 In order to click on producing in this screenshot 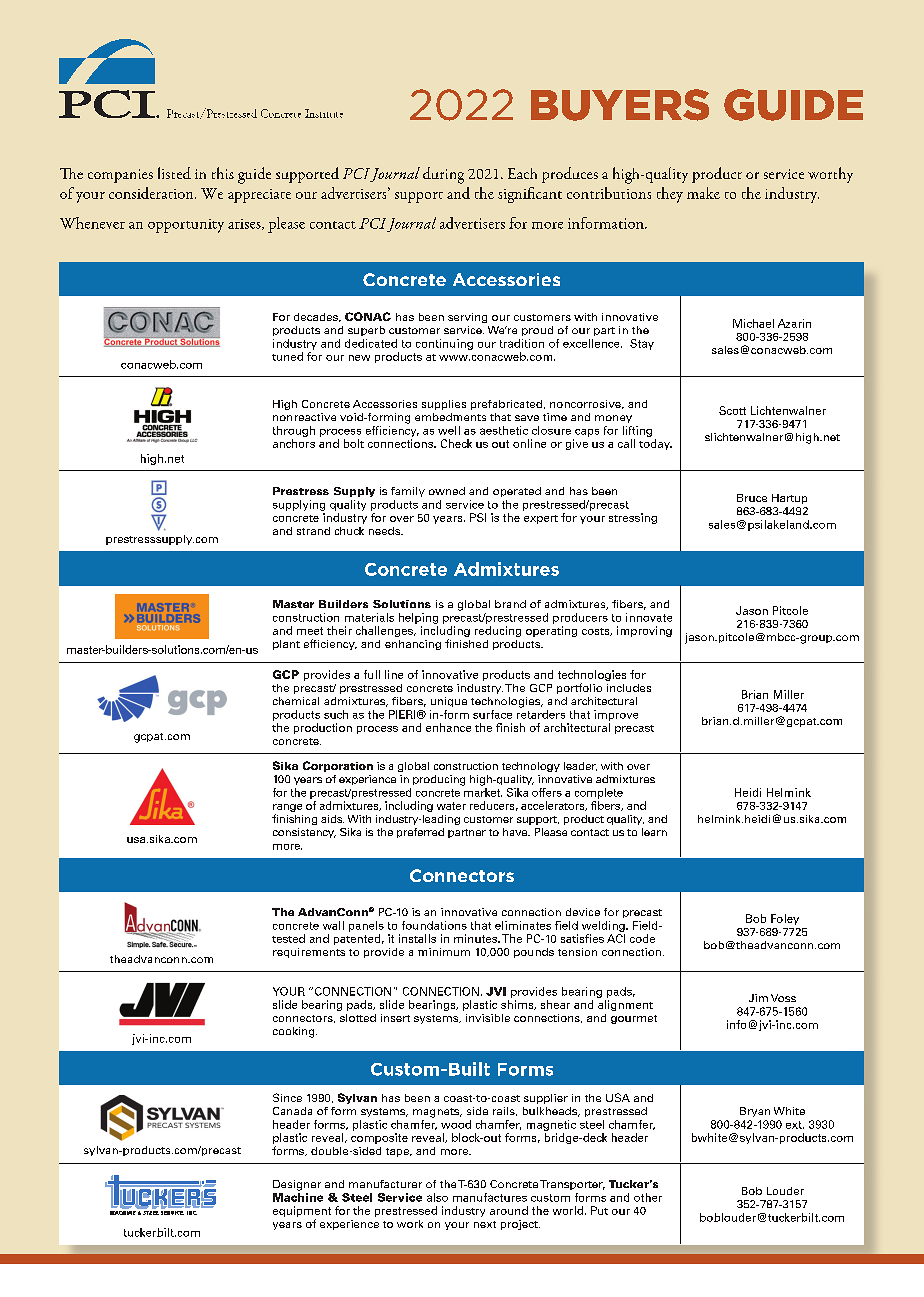, I will do `click(439, 780)`.
